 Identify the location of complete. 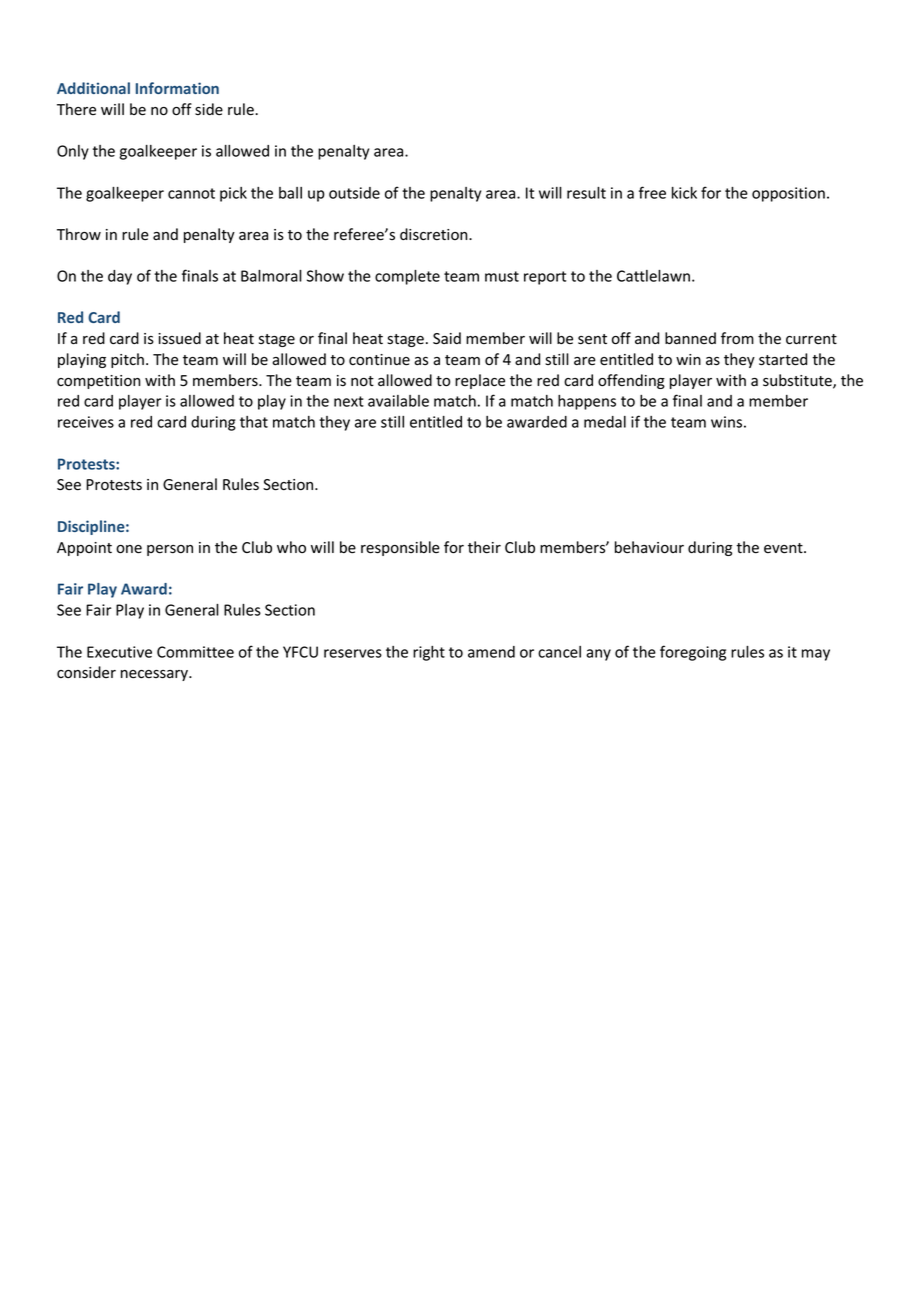
(407, 277).
